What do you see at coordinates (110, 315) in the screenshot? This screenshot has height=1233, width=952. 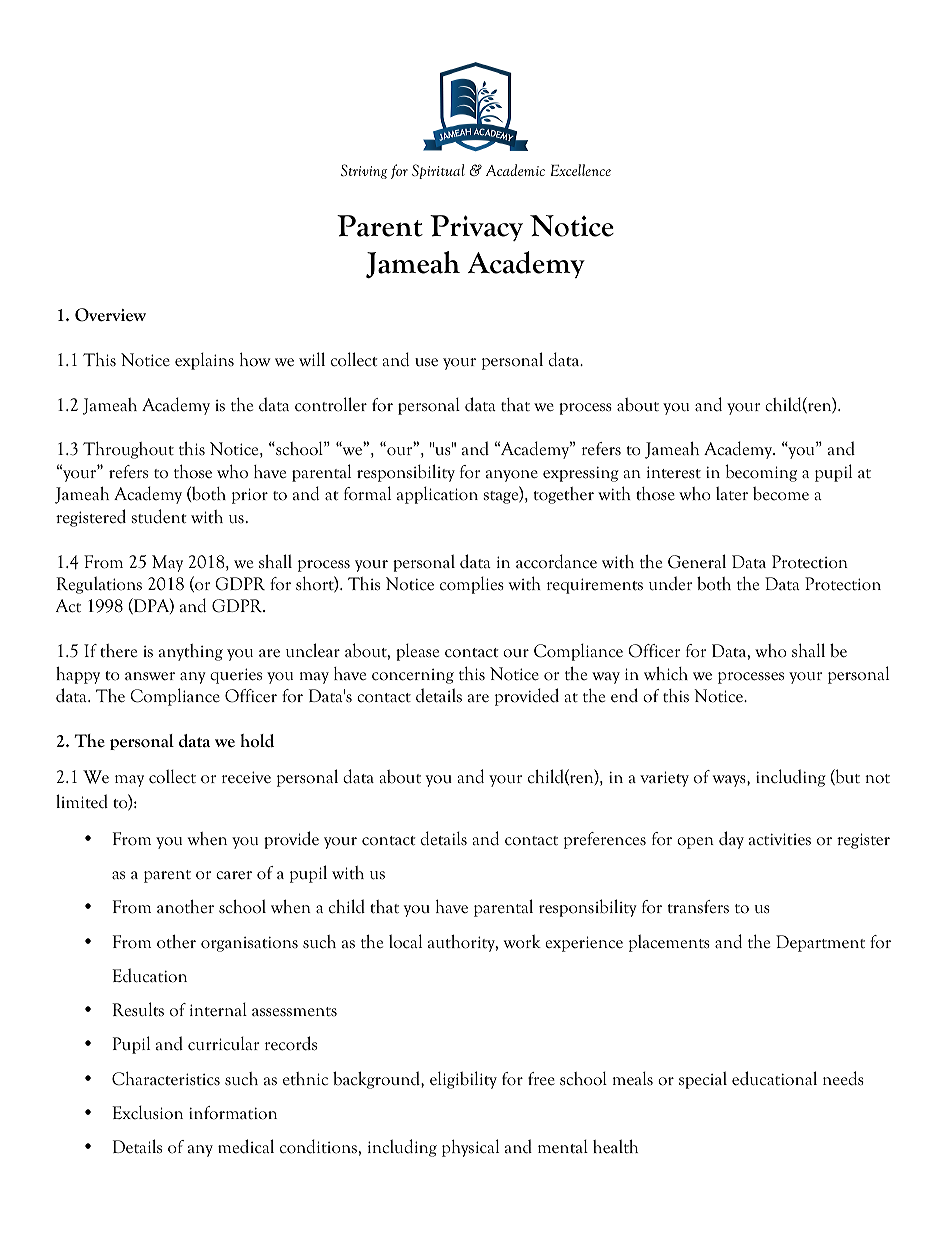 I see `Overview` at bounding box center [110, 315].
